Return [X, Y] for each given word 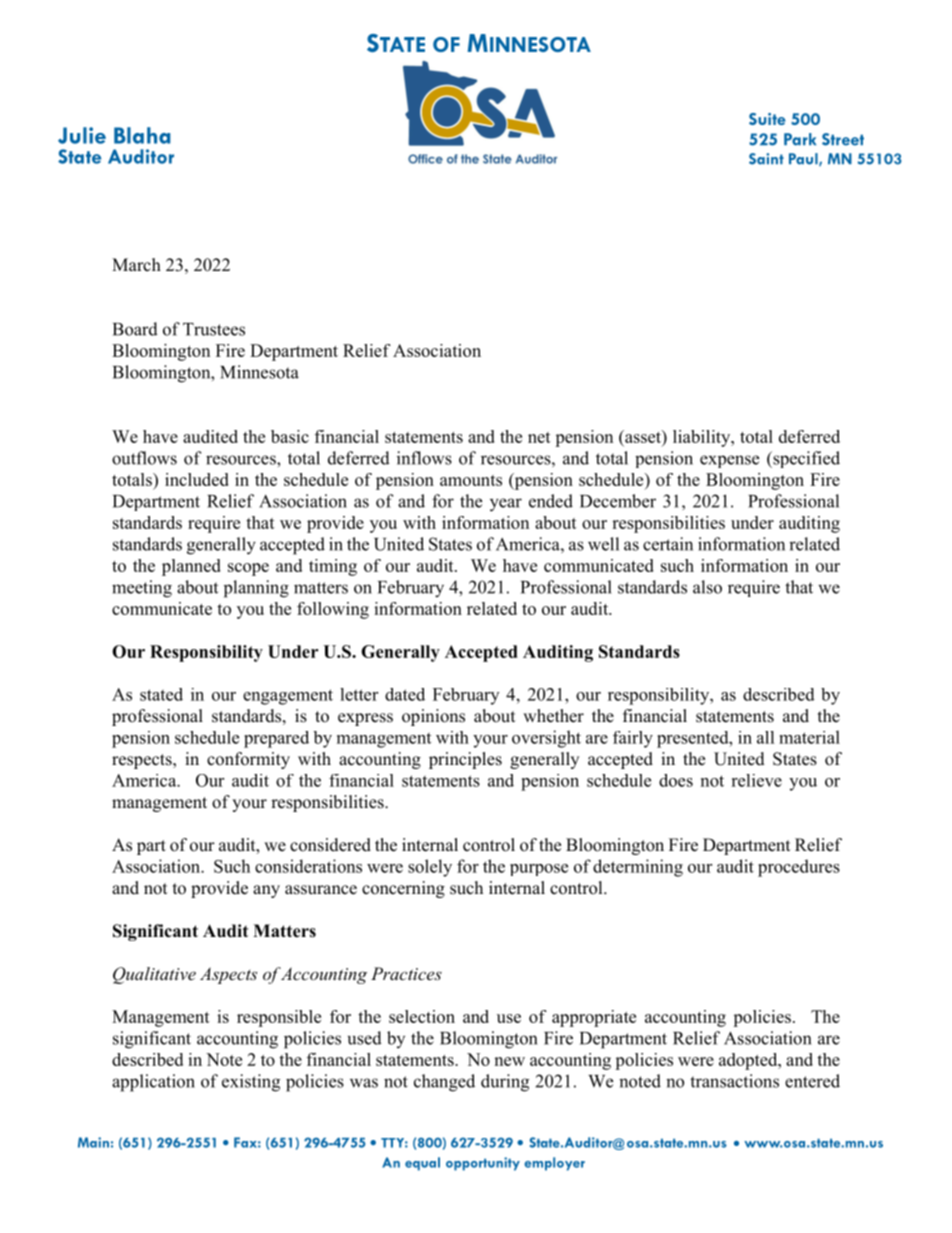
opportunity [483, 1164]
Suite [767, 119]
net [539, 437]
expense [729, 461]
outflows [144, 458]
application [153, 1083]
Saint [766, 159]
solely [430, 868]
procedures [799, 868]
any [266, 891]
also [707, 587]
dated [405, 694]
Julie [82, 135]
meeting [142, 589]
